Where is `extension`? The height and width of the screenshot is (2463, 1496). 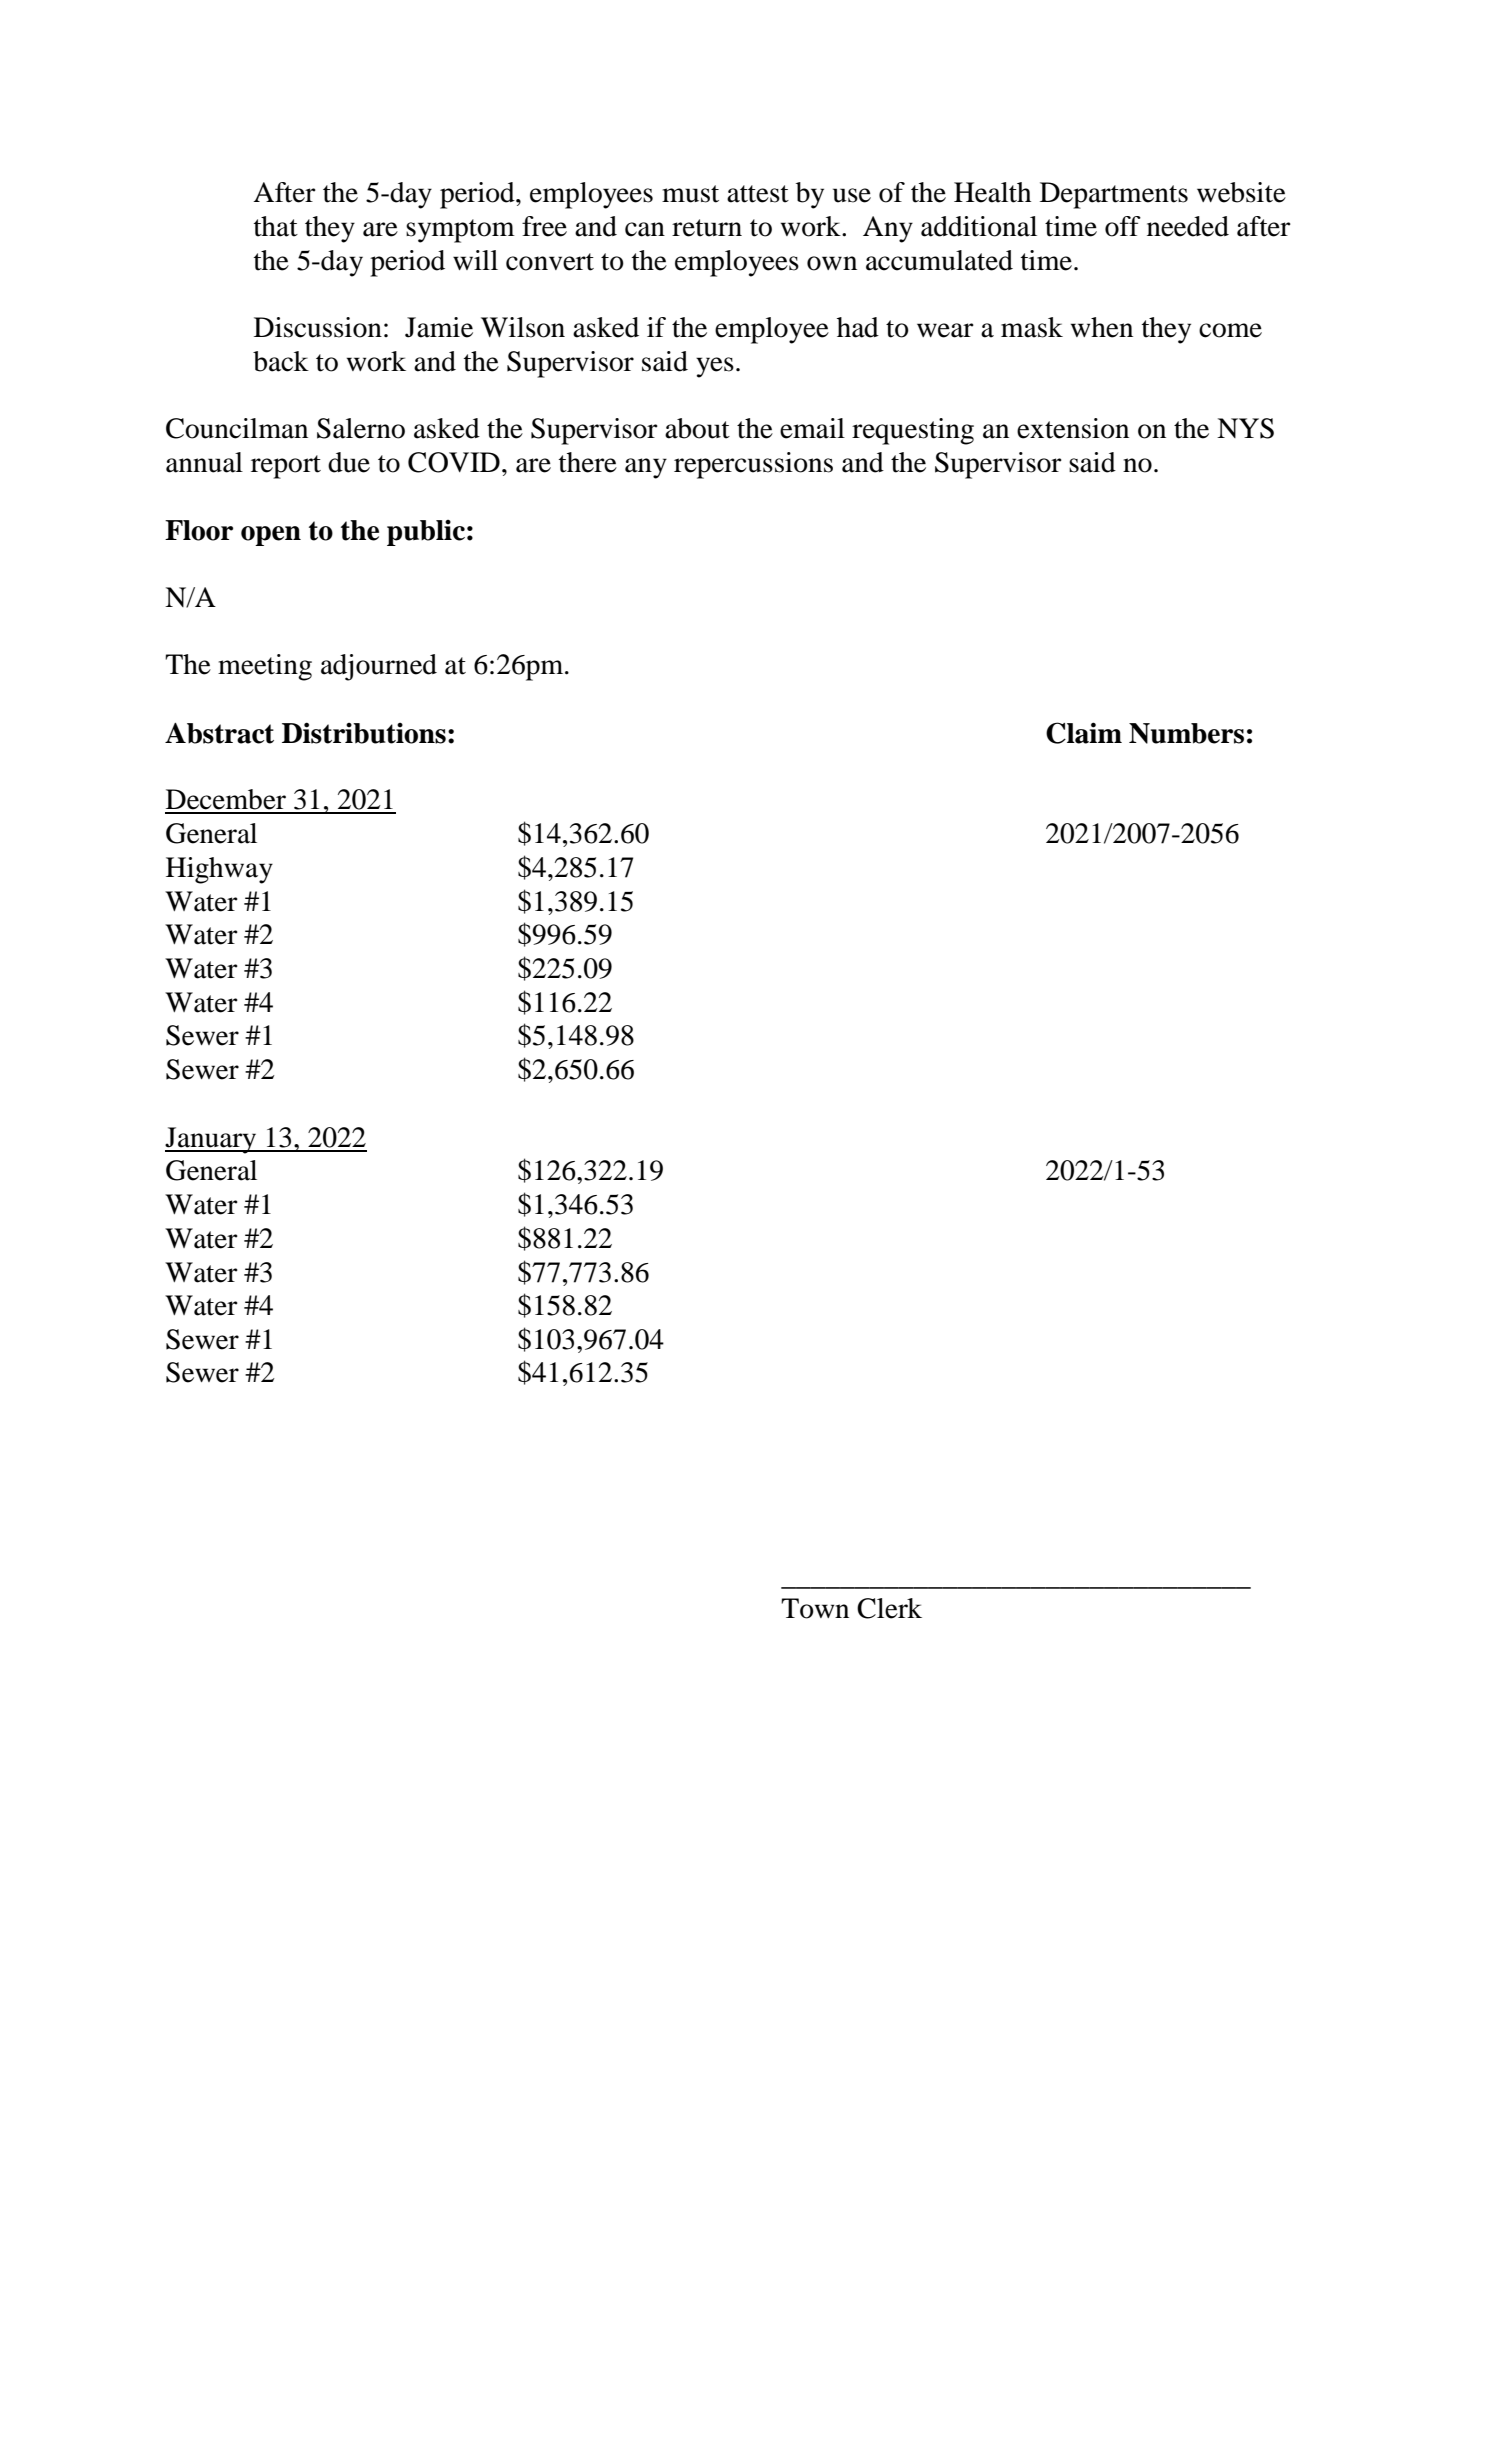
extension is located at coordinates (1073, 428).
